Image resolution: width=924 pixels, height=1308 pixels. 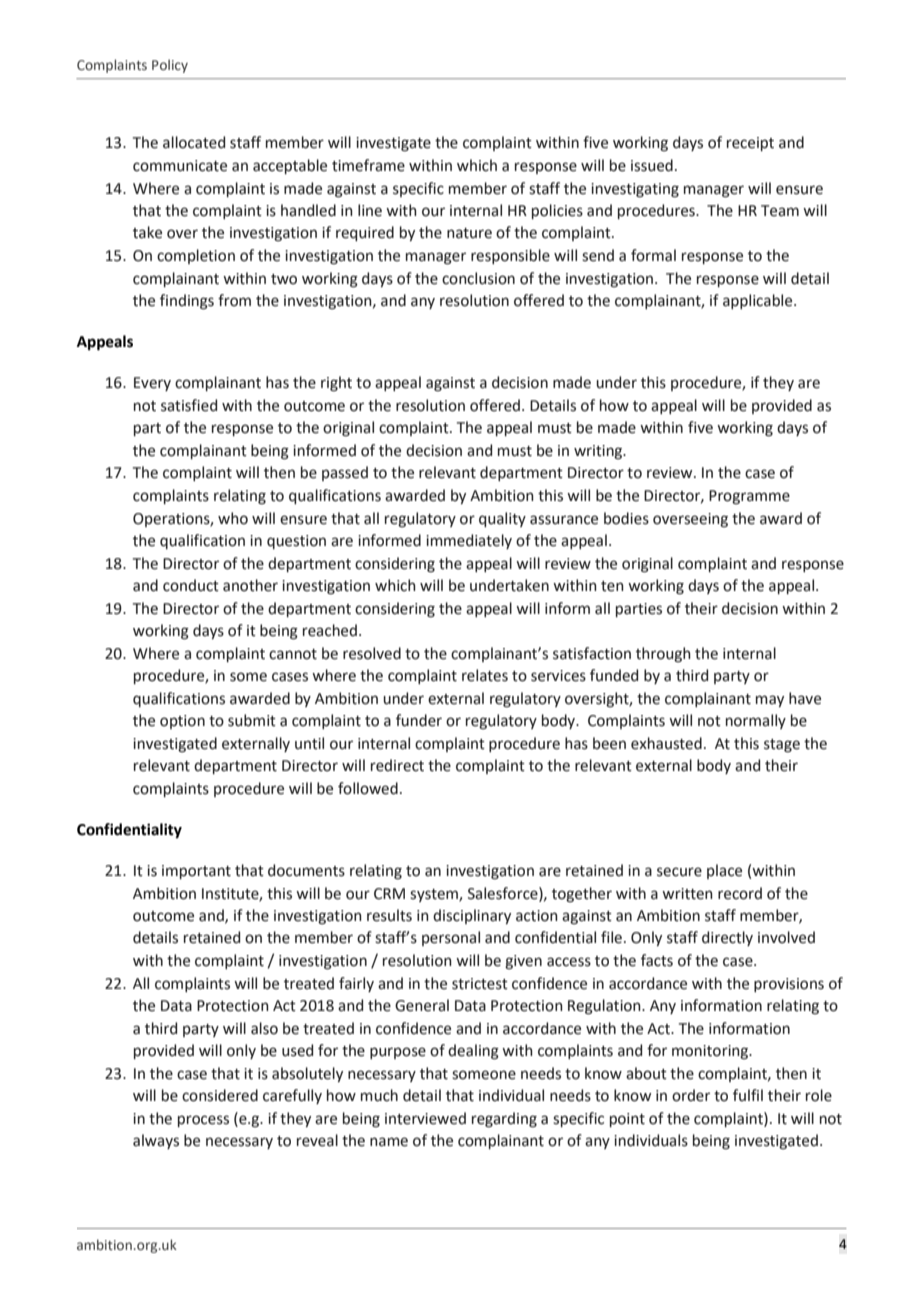 What do you see at coordinates (469, 541) in the screenshot?
I see `immediately` at bounding box center [469, 541].
